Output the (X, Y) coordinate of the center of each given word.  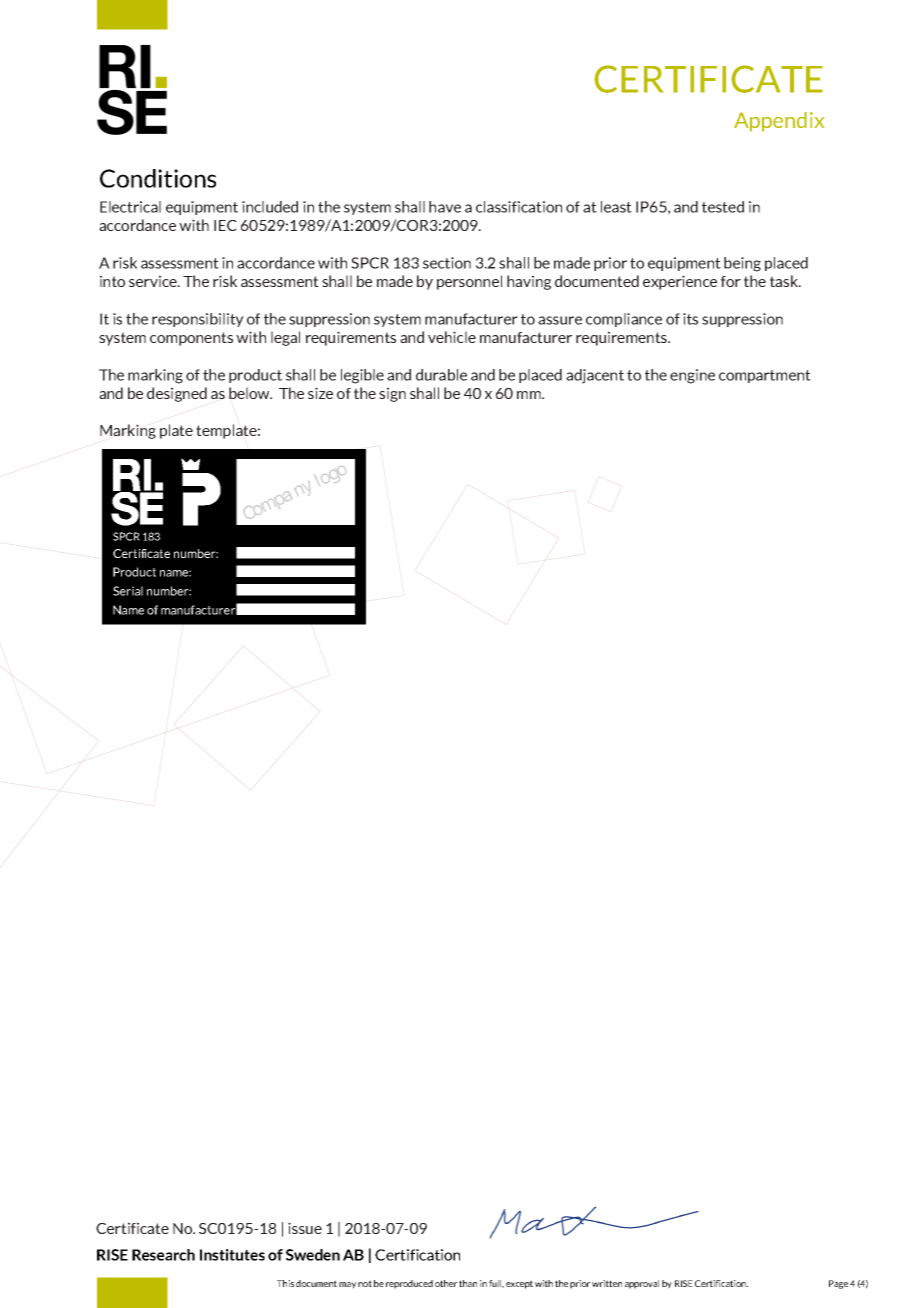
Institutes (232, 1255)
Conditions (158, 178)
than (468, 1283)
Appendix (779, 122)
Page (838, 1284)
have (445, 207)
